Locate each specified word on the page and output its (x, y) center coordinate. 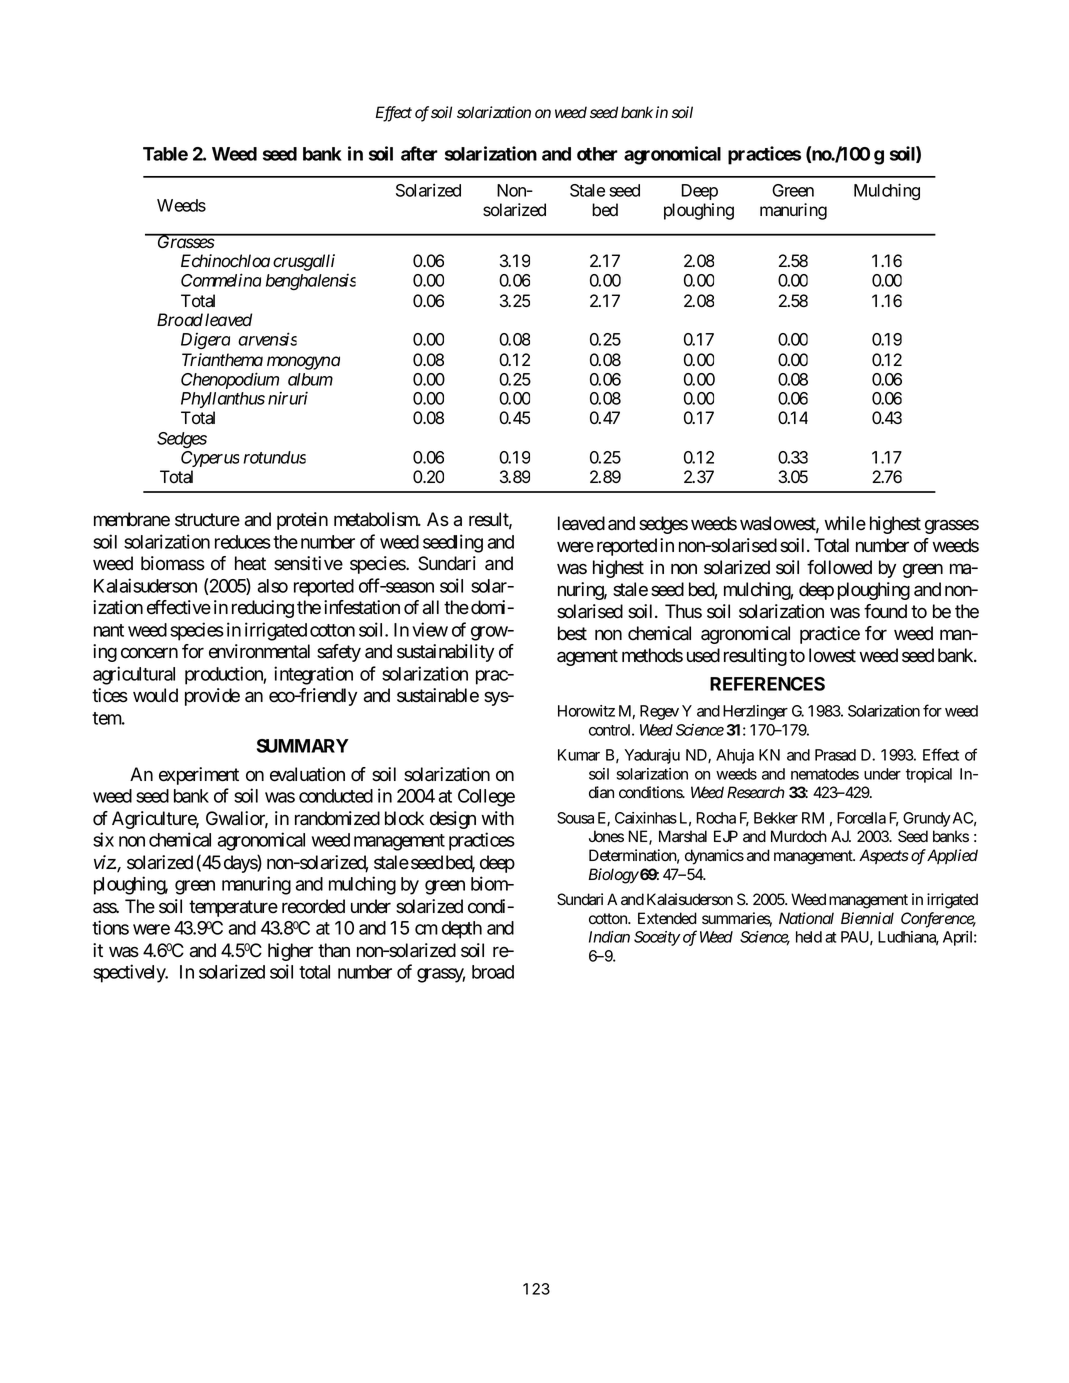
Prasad (835, 755)
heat (250, 563)
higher (290, 952)
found (885, 611)
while (845, 523)
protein (302, 521)
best (572, 633)
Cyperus (210, 459)
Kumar (579, 755)
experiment (199, 776)
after (419, 153)
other (597, 154)
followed (839, 567)
